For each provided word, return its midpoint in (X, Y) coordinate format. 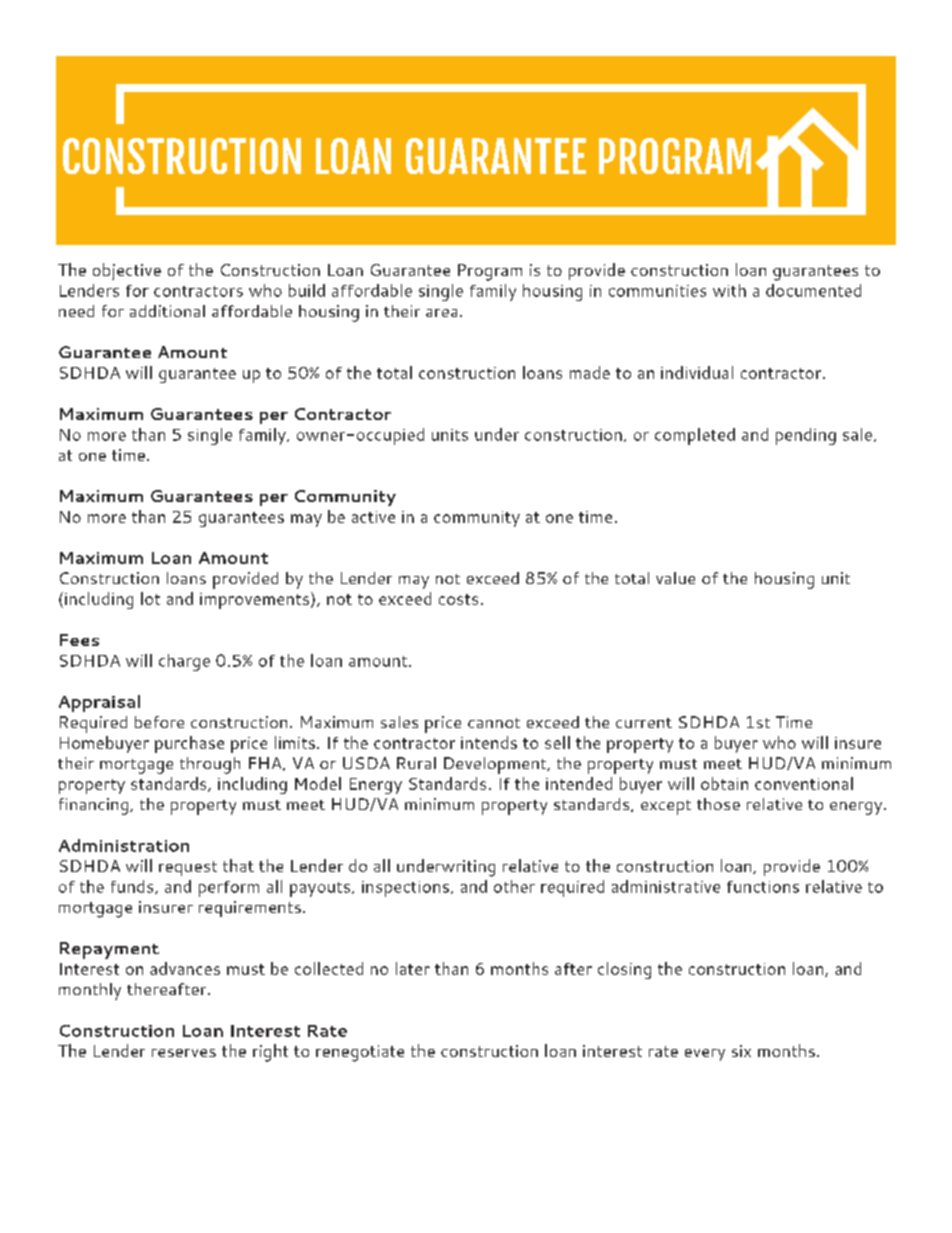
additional (167, 311)
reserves (184, 1053)
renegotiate (360, 1053)
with (729, 290)
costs (458, 599)
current (644, 723)
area (441, 313)
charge (184, 662)
